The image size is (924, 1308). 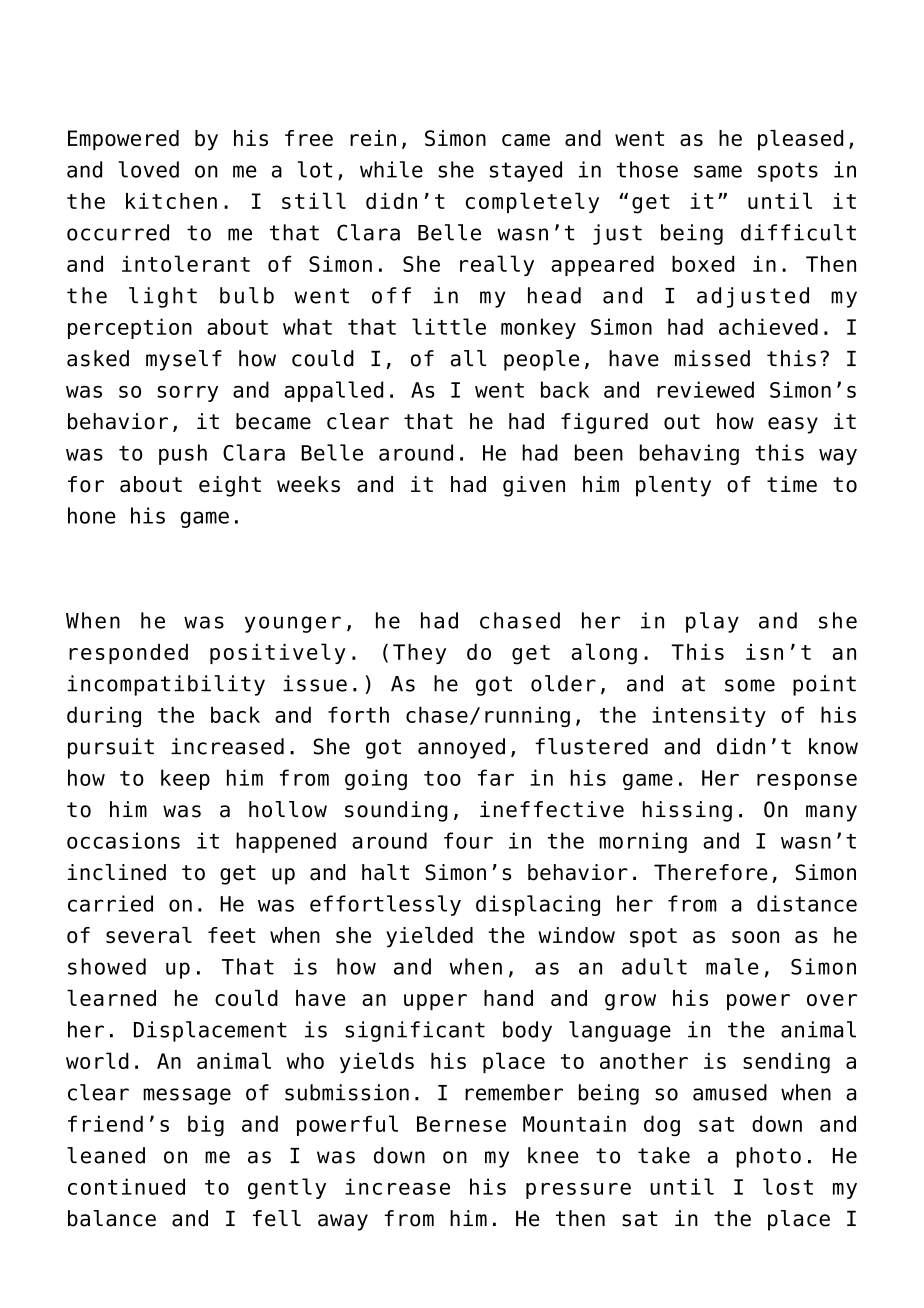 I want to click on loved, so click(x=149, y=169).
